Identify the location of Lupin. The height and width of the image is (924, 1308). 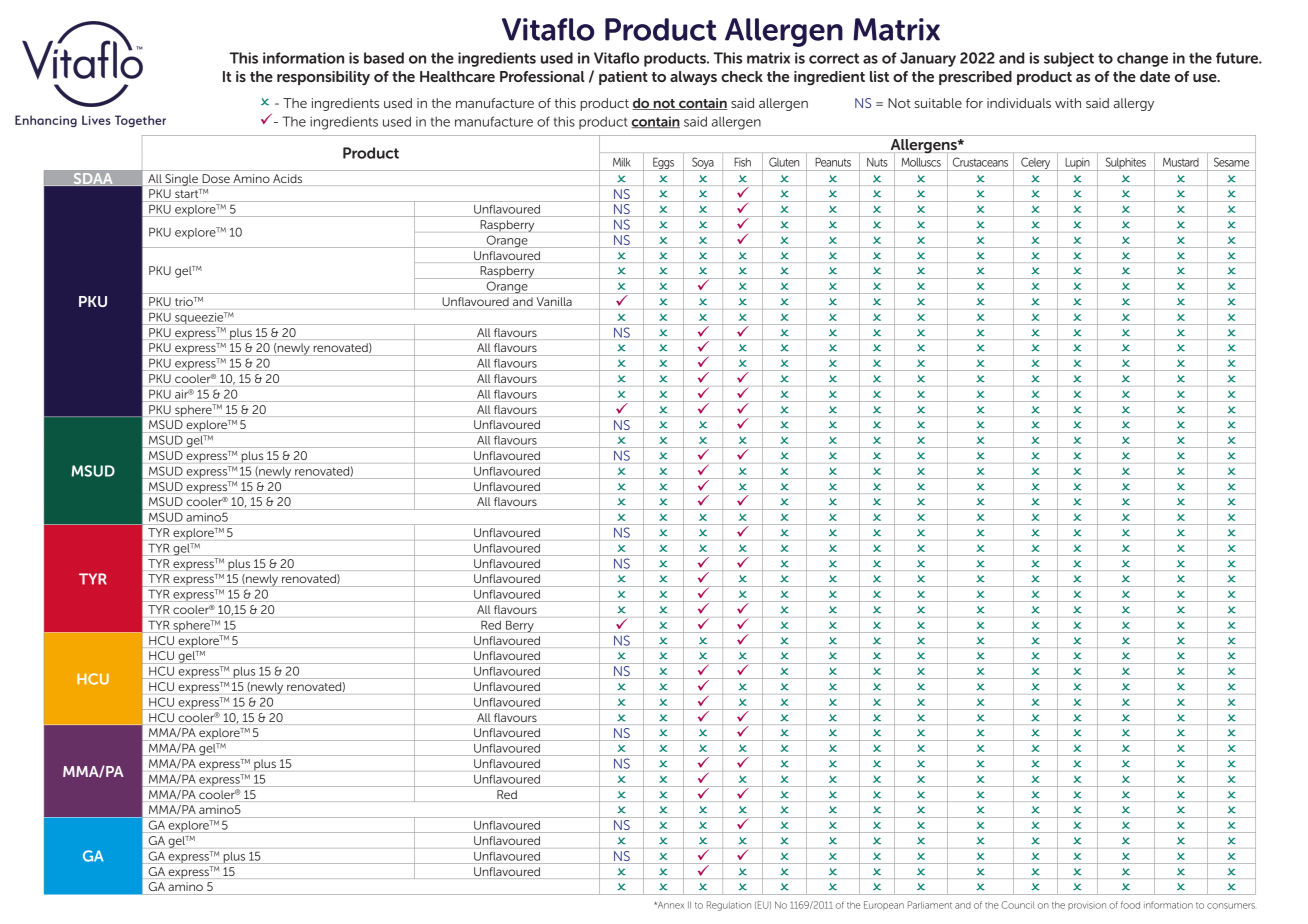
(1077, 164).
